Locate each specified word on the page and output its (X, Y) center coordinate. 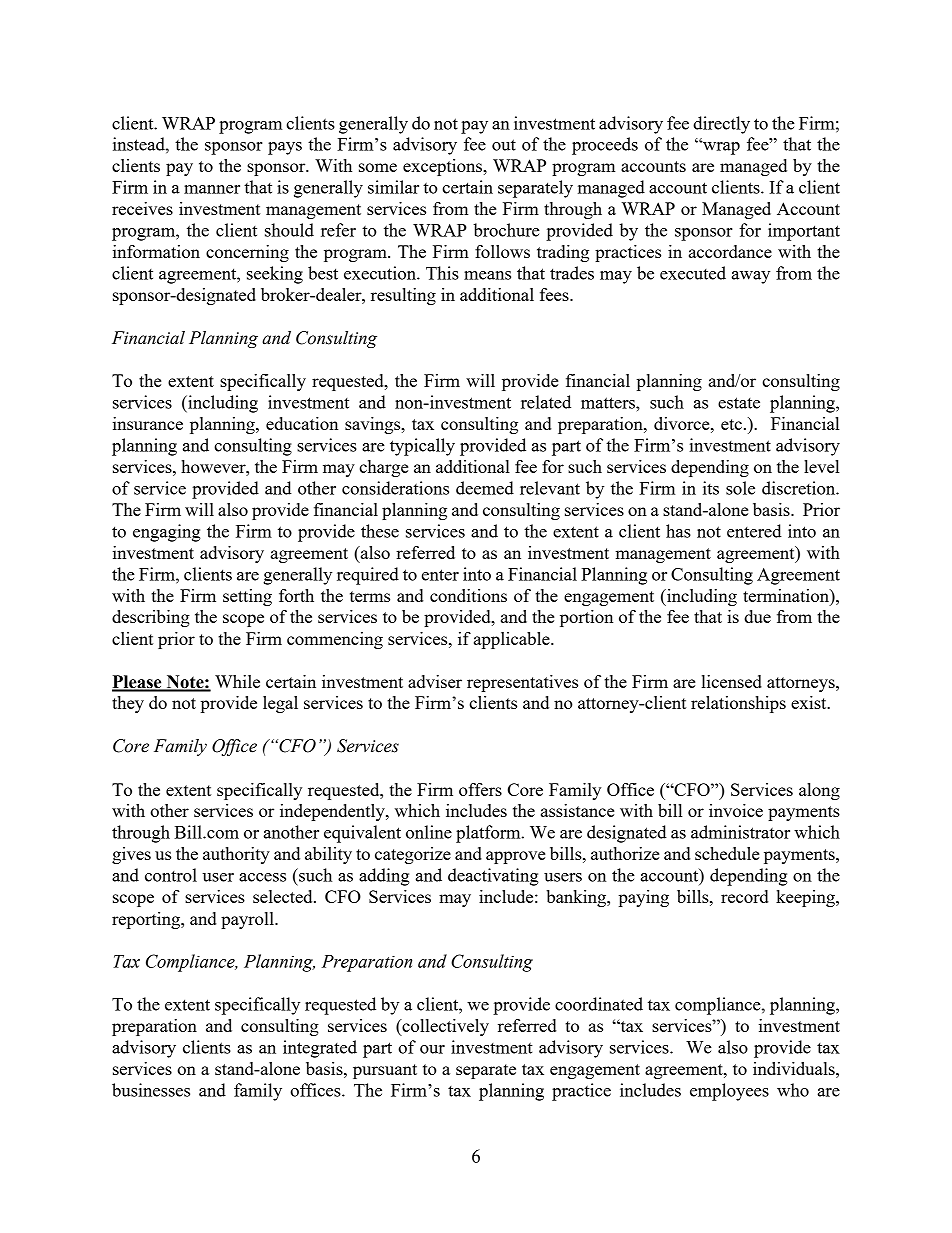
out (504, 145)
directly (721, 125)
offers (480, 789)
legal (280, 704)
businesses (151, 1090)
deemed (485, 488)
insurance (148, 423)
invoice (736, 810)
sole (740, 488)
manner (212, 189)
